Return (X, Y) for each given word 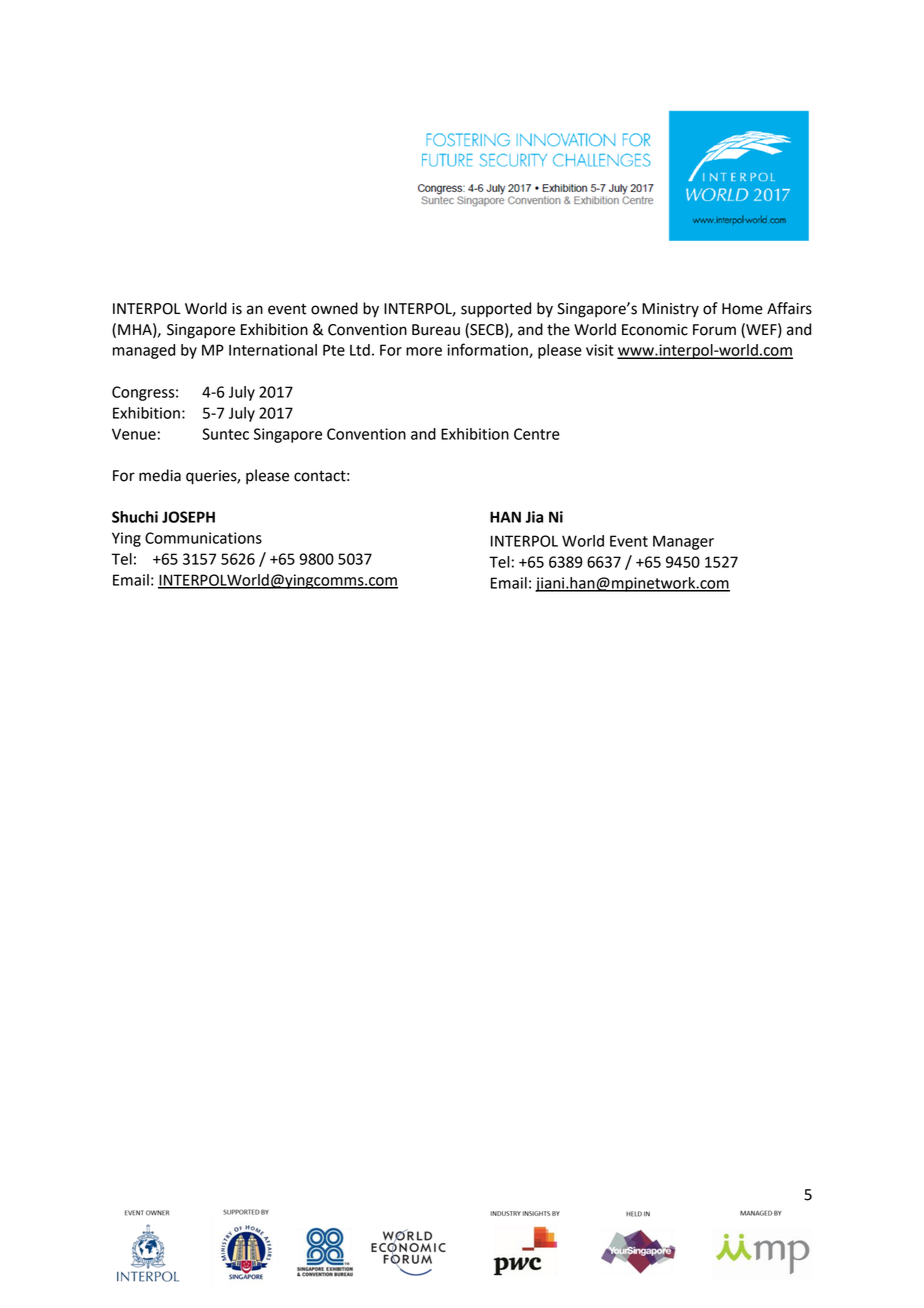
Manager (683, 542)
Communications (203, 538)
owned (334, 308)
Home (742, 309)
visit (600, 350)
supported (496, 310)
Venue (134, 434)
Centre (537, 434)
